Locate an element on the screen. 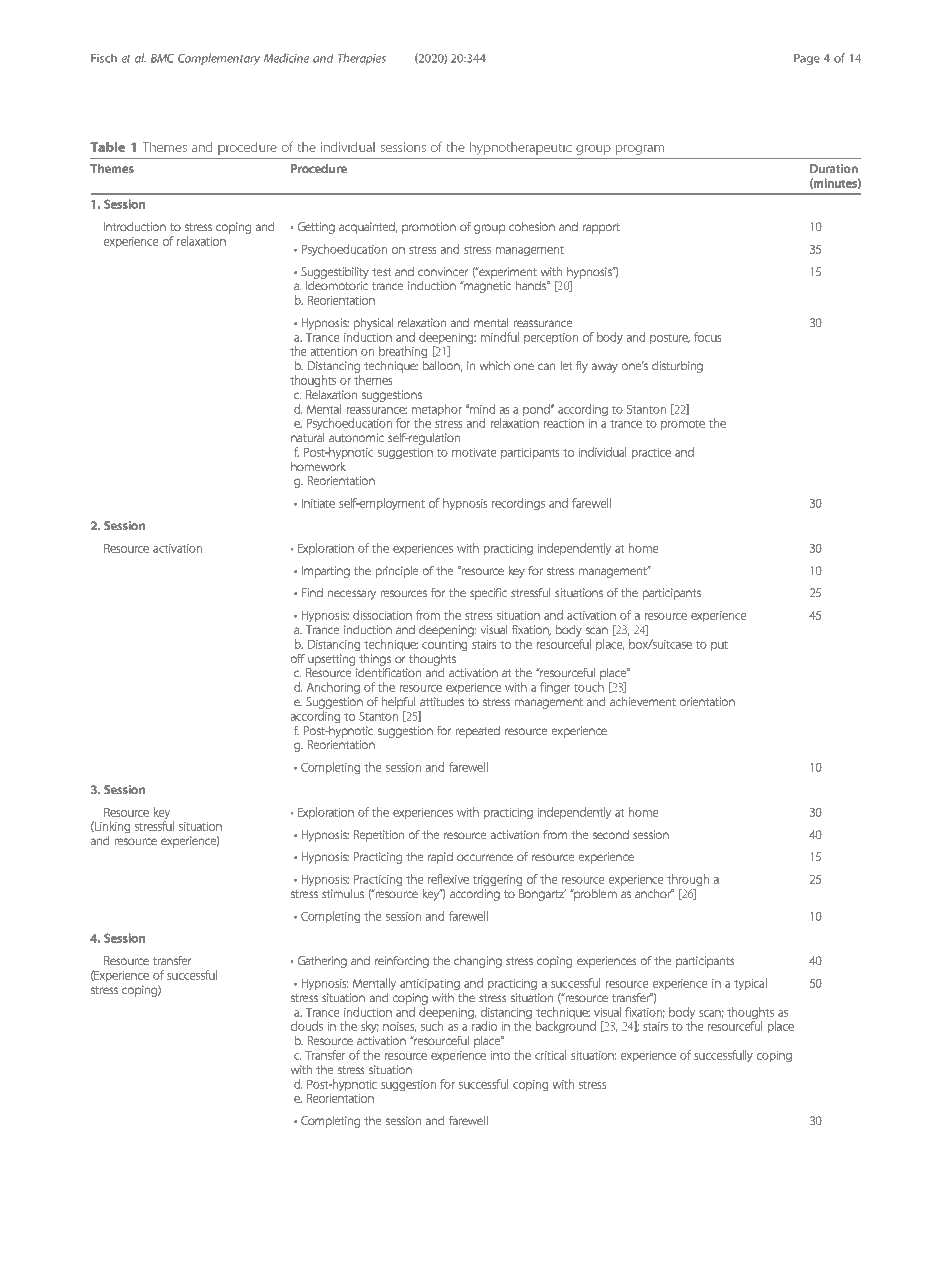 The image size is (952, 1265). Page is located at coordinates (807, 59).
